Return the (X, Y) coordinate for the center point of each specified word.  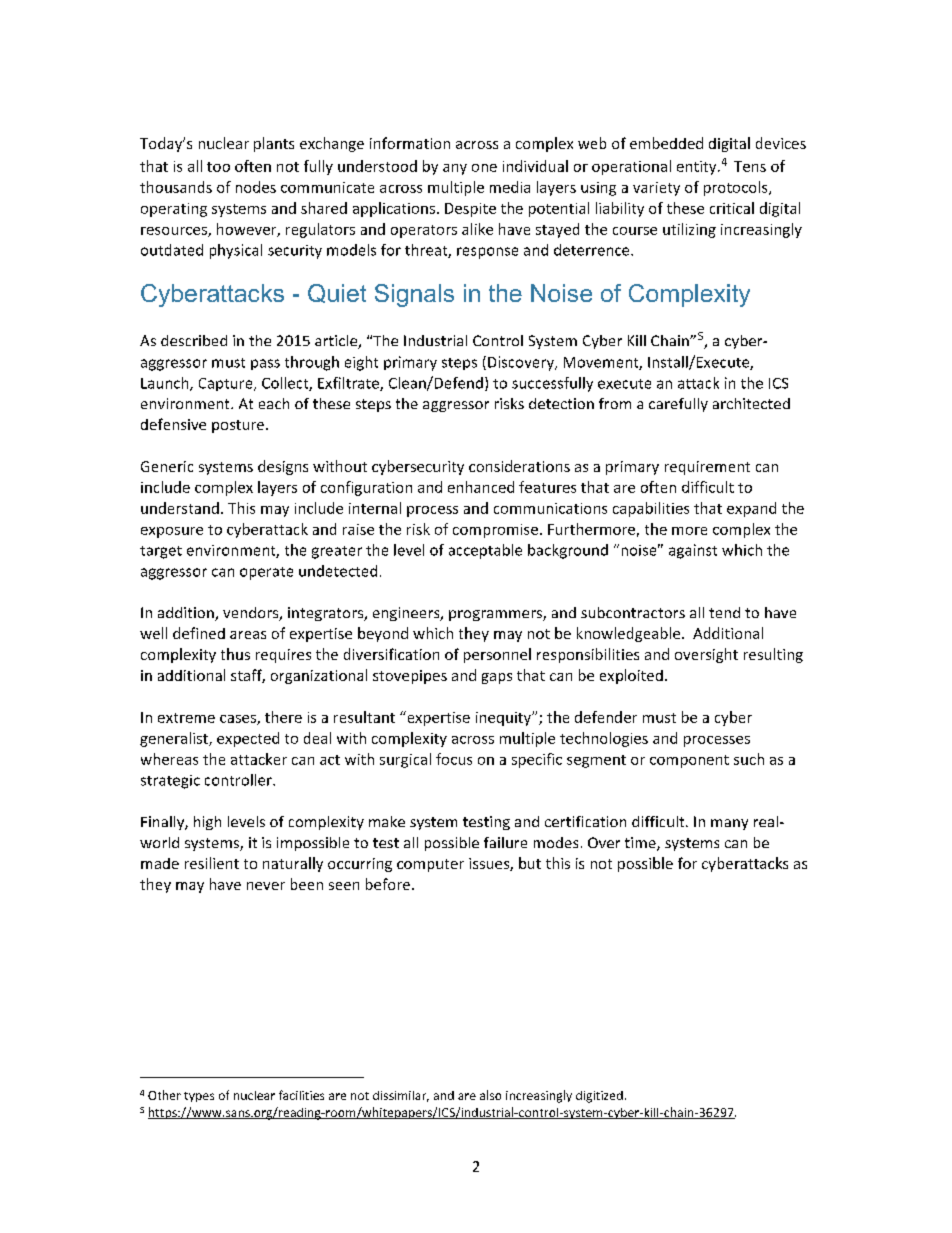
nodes (256, 187)
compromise (495, 531)
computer (430, 865)
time (641, 844)
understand (180, 508)
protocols (737, 188)
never (266, 886)
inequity (504, 719)
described (194, 340)
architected (751, 403)
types (199, 1097)
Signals (414, 295)
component (689, 761)
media (510, 187)
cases (239, 720)
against (693, 551)
